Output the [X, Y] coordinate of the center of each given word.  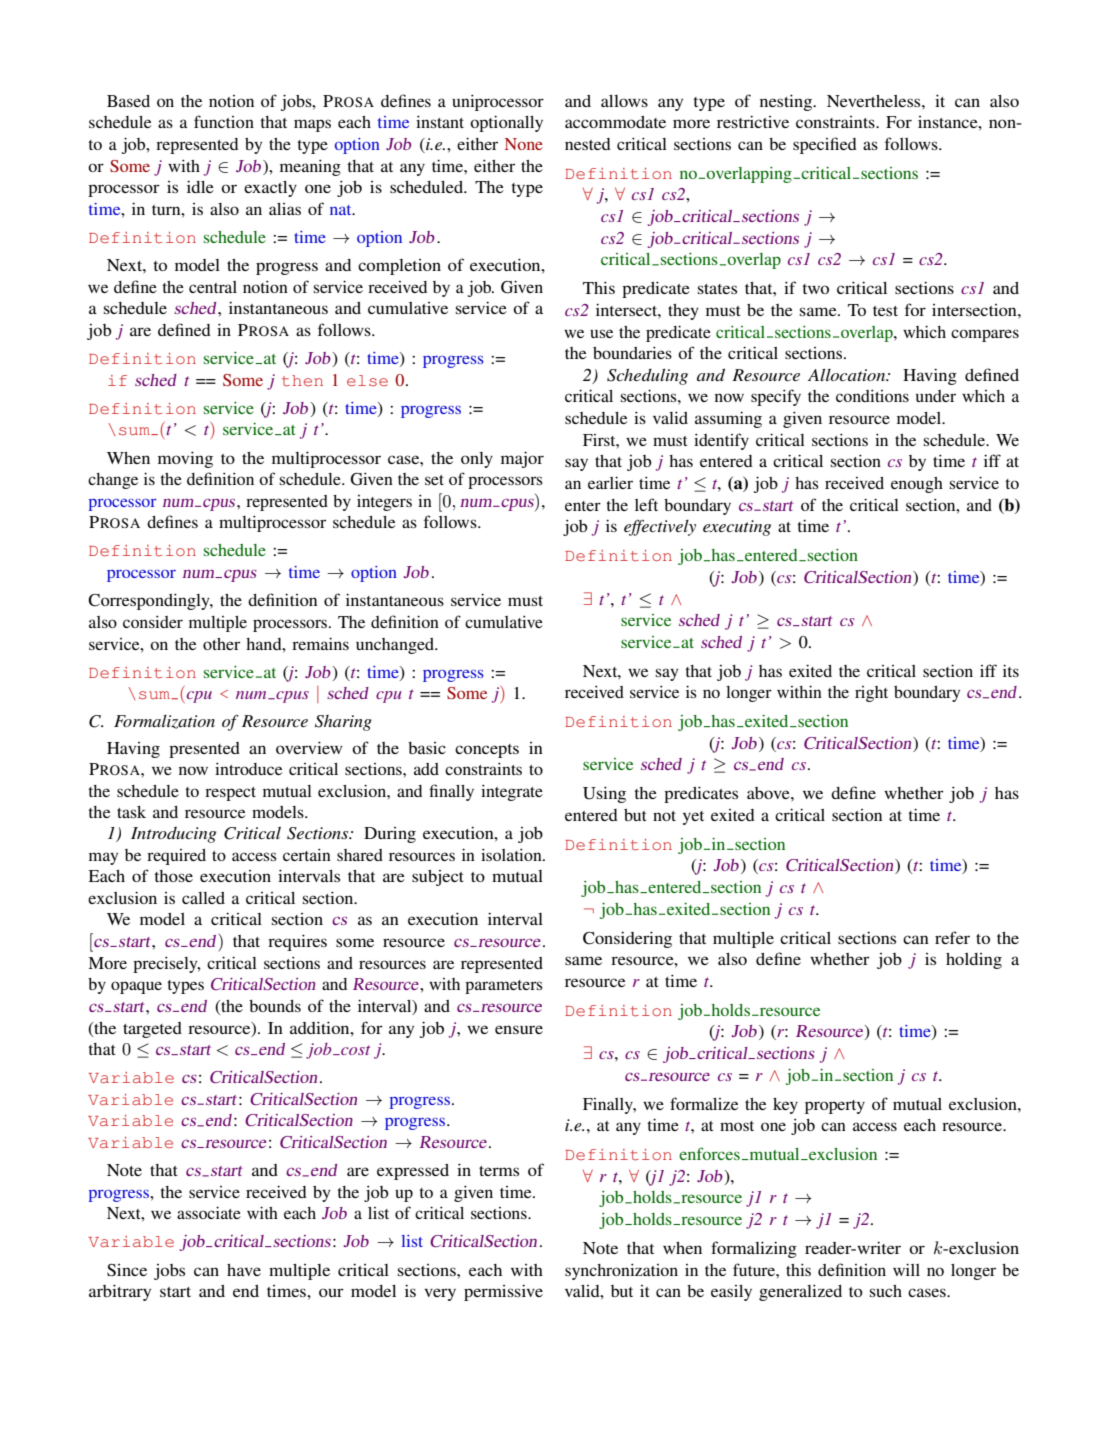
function [224, 121]
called [203, 898]
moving [185, 459]
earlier [610, 482]
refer [952, 937]
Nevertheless [875, 101]
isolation [512, 854]
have [244, 1270]
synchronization [621, 1271]
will [906, 1269]
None [524, 144]
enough [917, 485]
